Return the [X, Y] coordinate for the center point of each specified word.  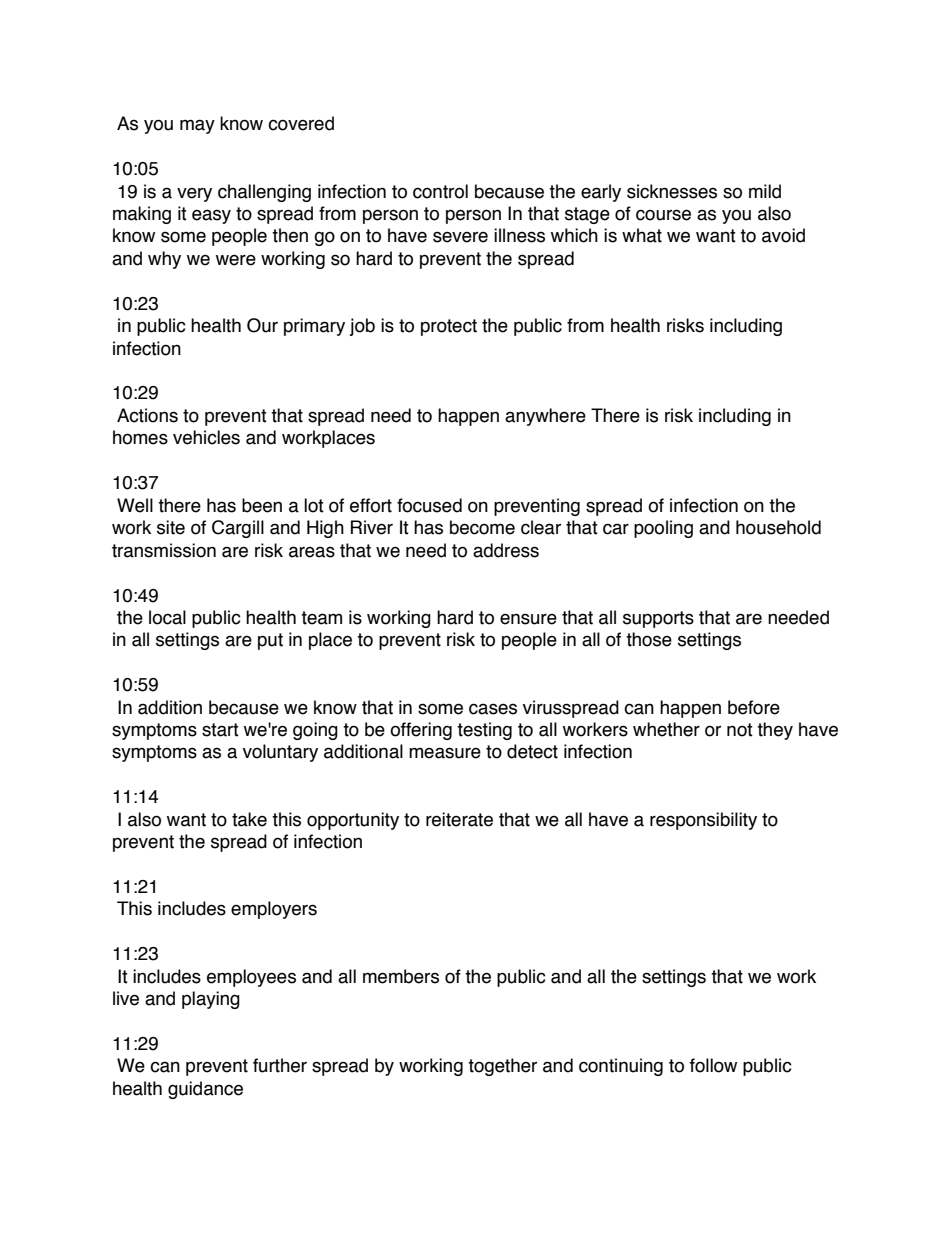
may [197, 126]
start [220, 730]
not [740, 730]
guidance [205, 1090]
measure [445, 753]
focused [429, 505]
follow [713, 1065]
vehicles [206, 437]
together [502, 1067]
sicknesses [672, 191]
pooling [663, 529]
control [440, 191]
